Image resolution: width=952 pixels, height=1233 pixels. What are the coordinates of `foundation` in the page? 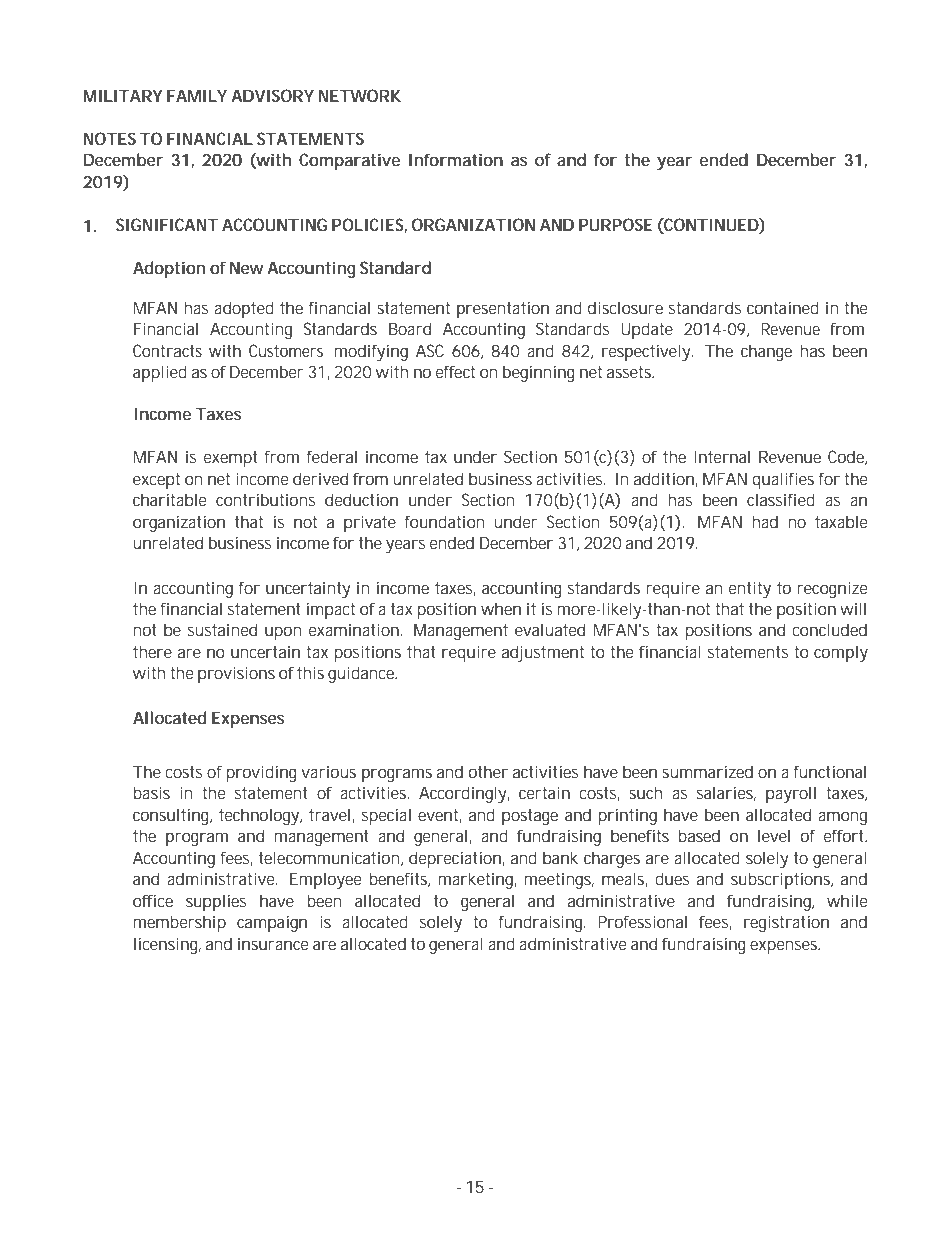 It's located at (444, 521).
